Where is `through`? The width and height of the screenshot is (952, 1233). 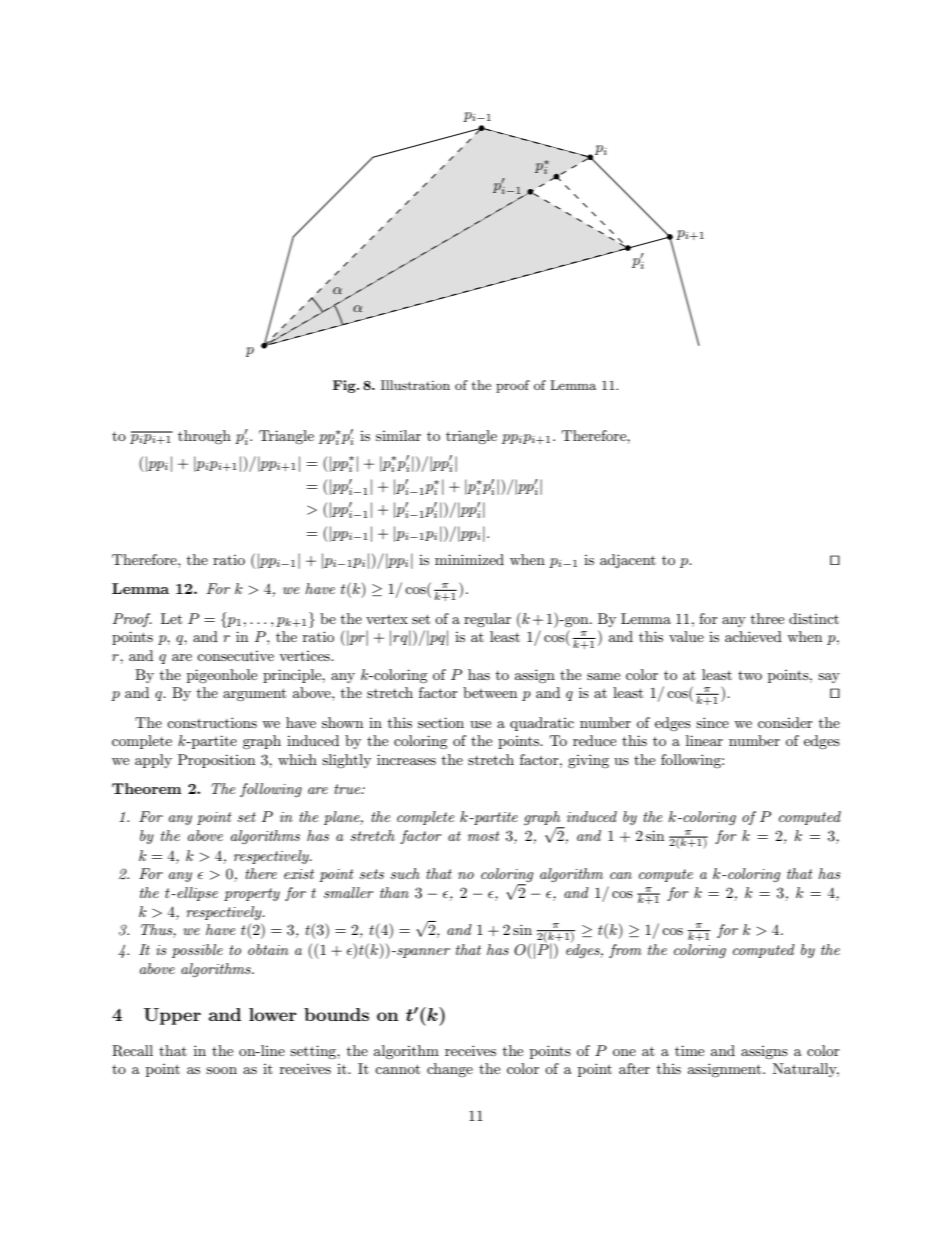
through is located at coordinates (204, 437).
